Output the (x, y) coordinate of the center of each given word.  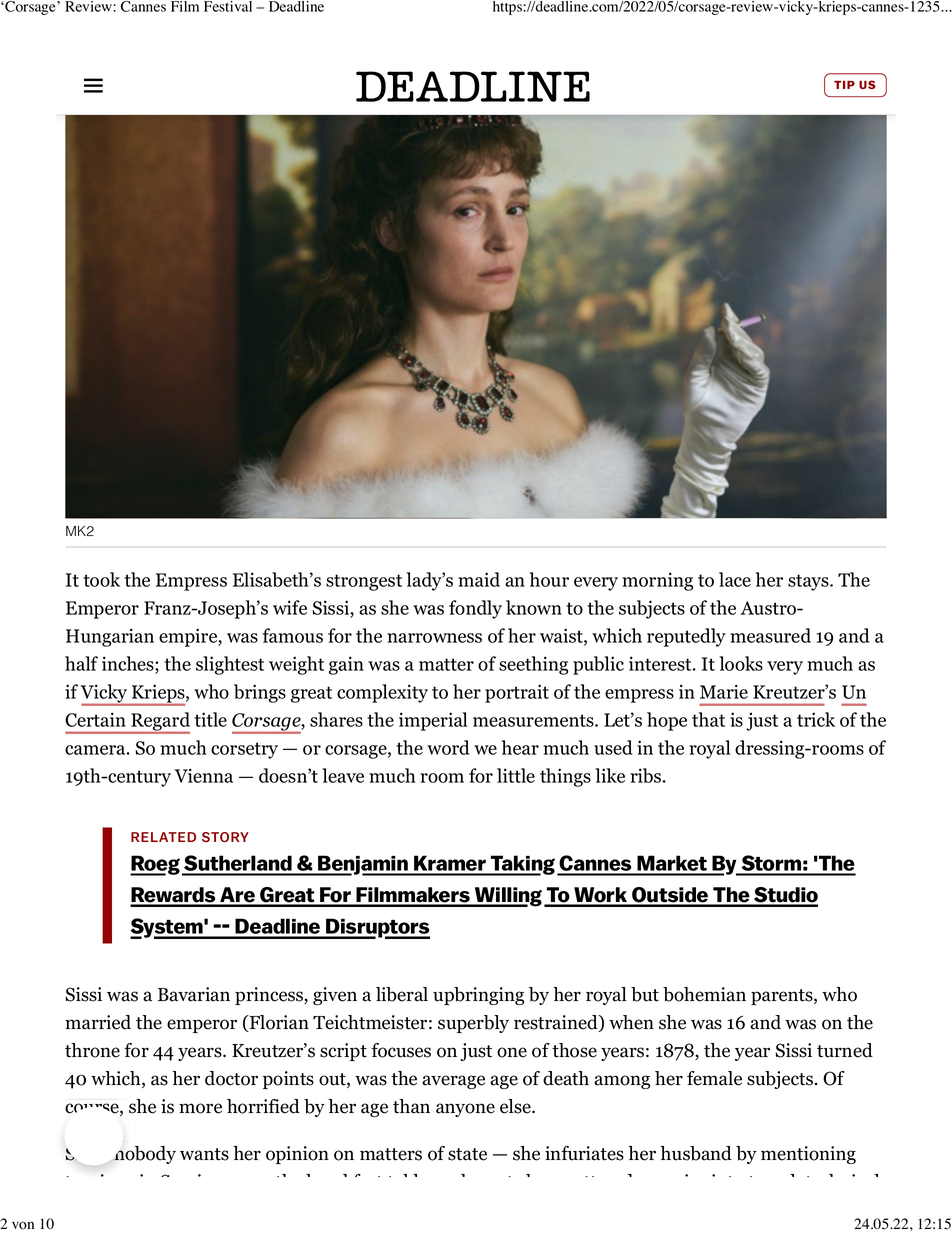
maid (479, 579)
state (467, 1154)
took (101, 579)
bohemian (704, 994)
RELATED (163, 837)
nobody (145, 1155)
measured (770, 635)
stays (809, 582)
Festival (228, 6)
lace (735, 579)
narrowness (434, 638)
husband (696, 1153)
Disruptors (377, 928)
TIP (844, 85)
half (81, 663)
